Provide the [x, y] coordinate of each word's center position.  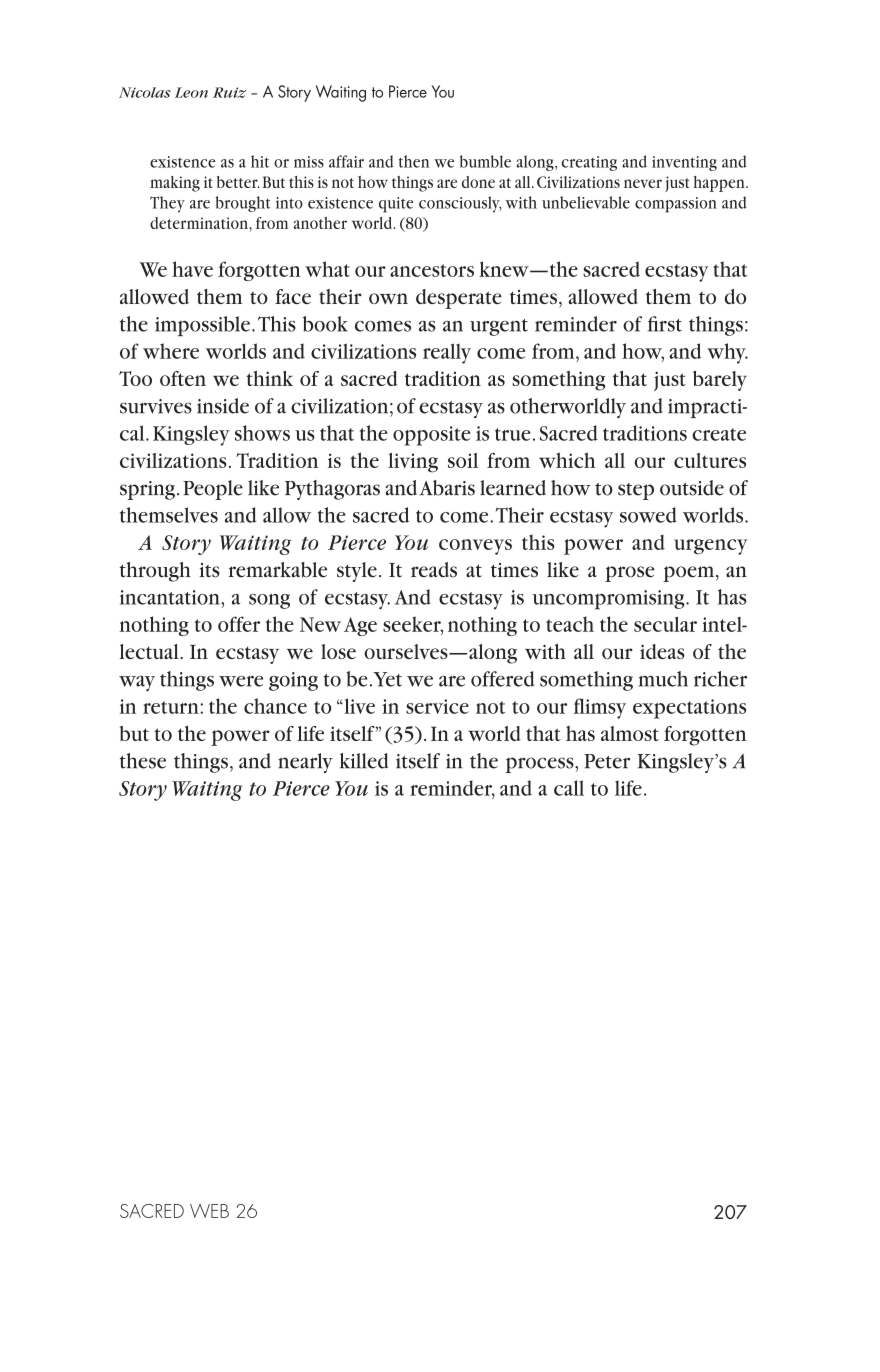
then [414, 161]
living [413, 463]
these [143, 761]
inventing [684, 163]
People [213, 490]
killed [364, 761]
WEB [209, 1211]
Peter [607, 761]
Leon [191, 92]
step [636, 491]
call [569, 788]
